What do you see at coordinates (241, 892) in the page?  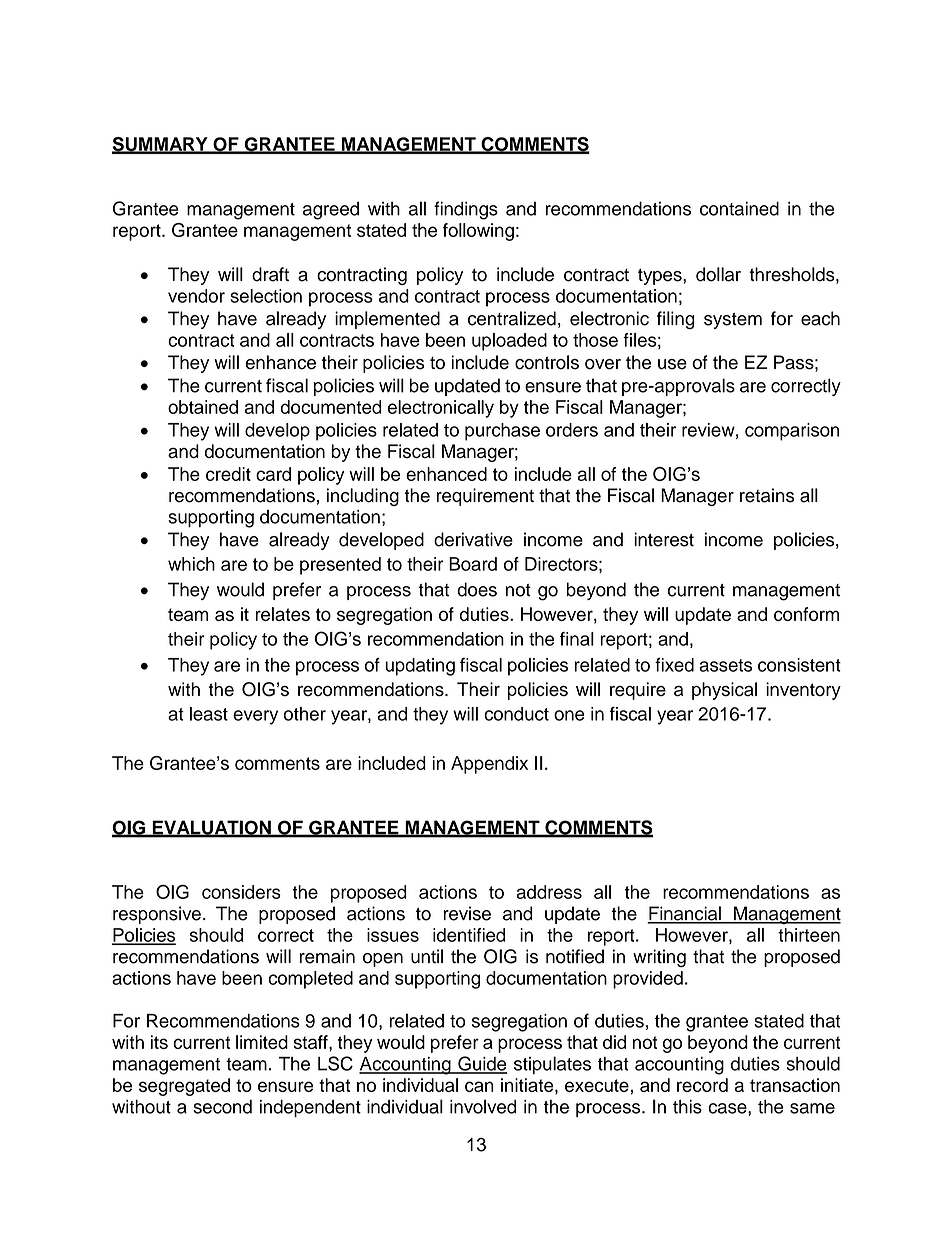 I see `considers` at bounding box center [241, 892].
